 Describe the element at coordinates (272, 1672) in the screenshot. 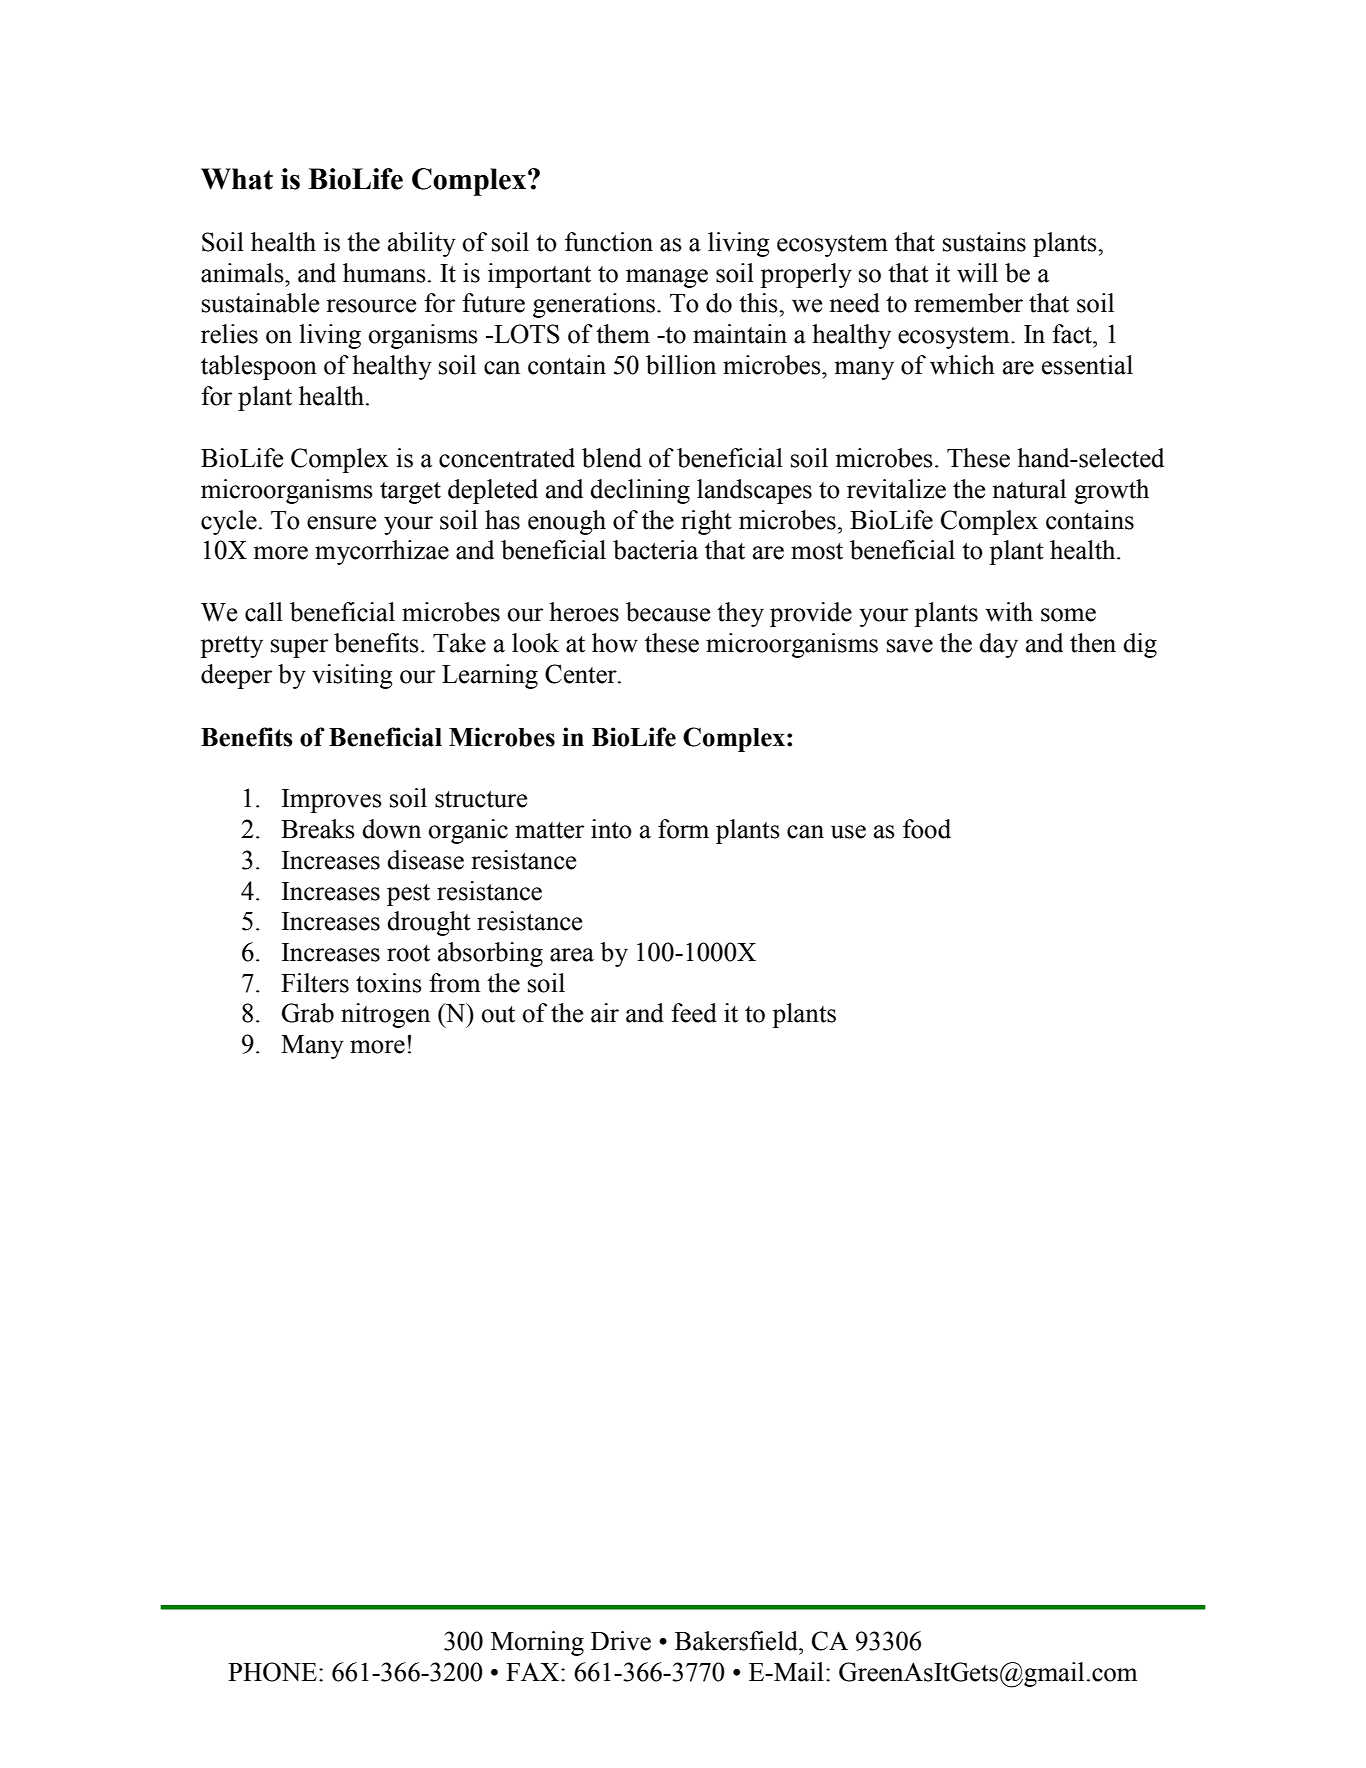

I see `PHONE` at that location.
